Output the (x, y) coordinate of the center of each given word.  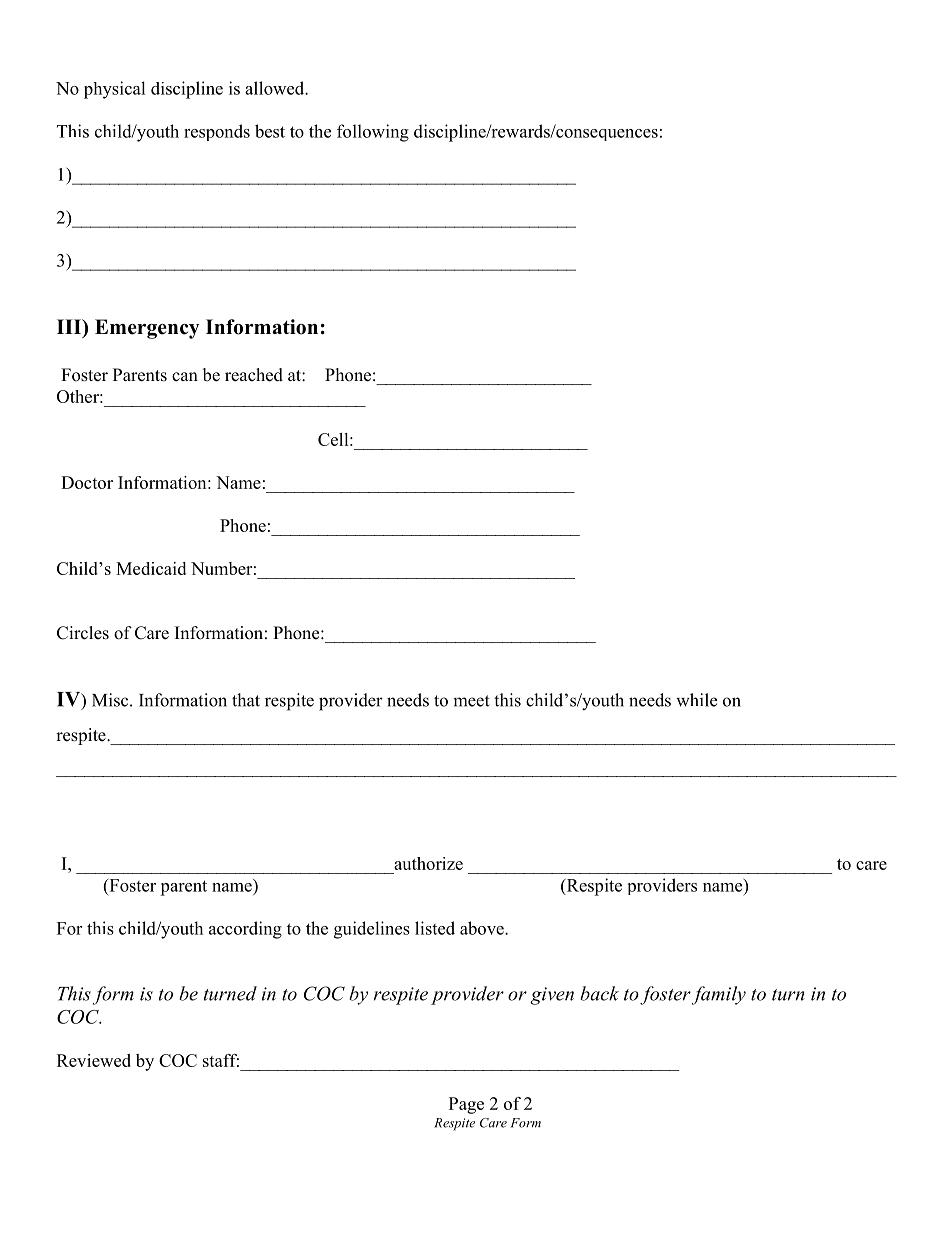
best (270, 131)
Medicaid (151, 568)
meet (471, 701)
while (696, 700)
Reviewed (94, 1060)
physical (115, 90)
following (373, 133)
